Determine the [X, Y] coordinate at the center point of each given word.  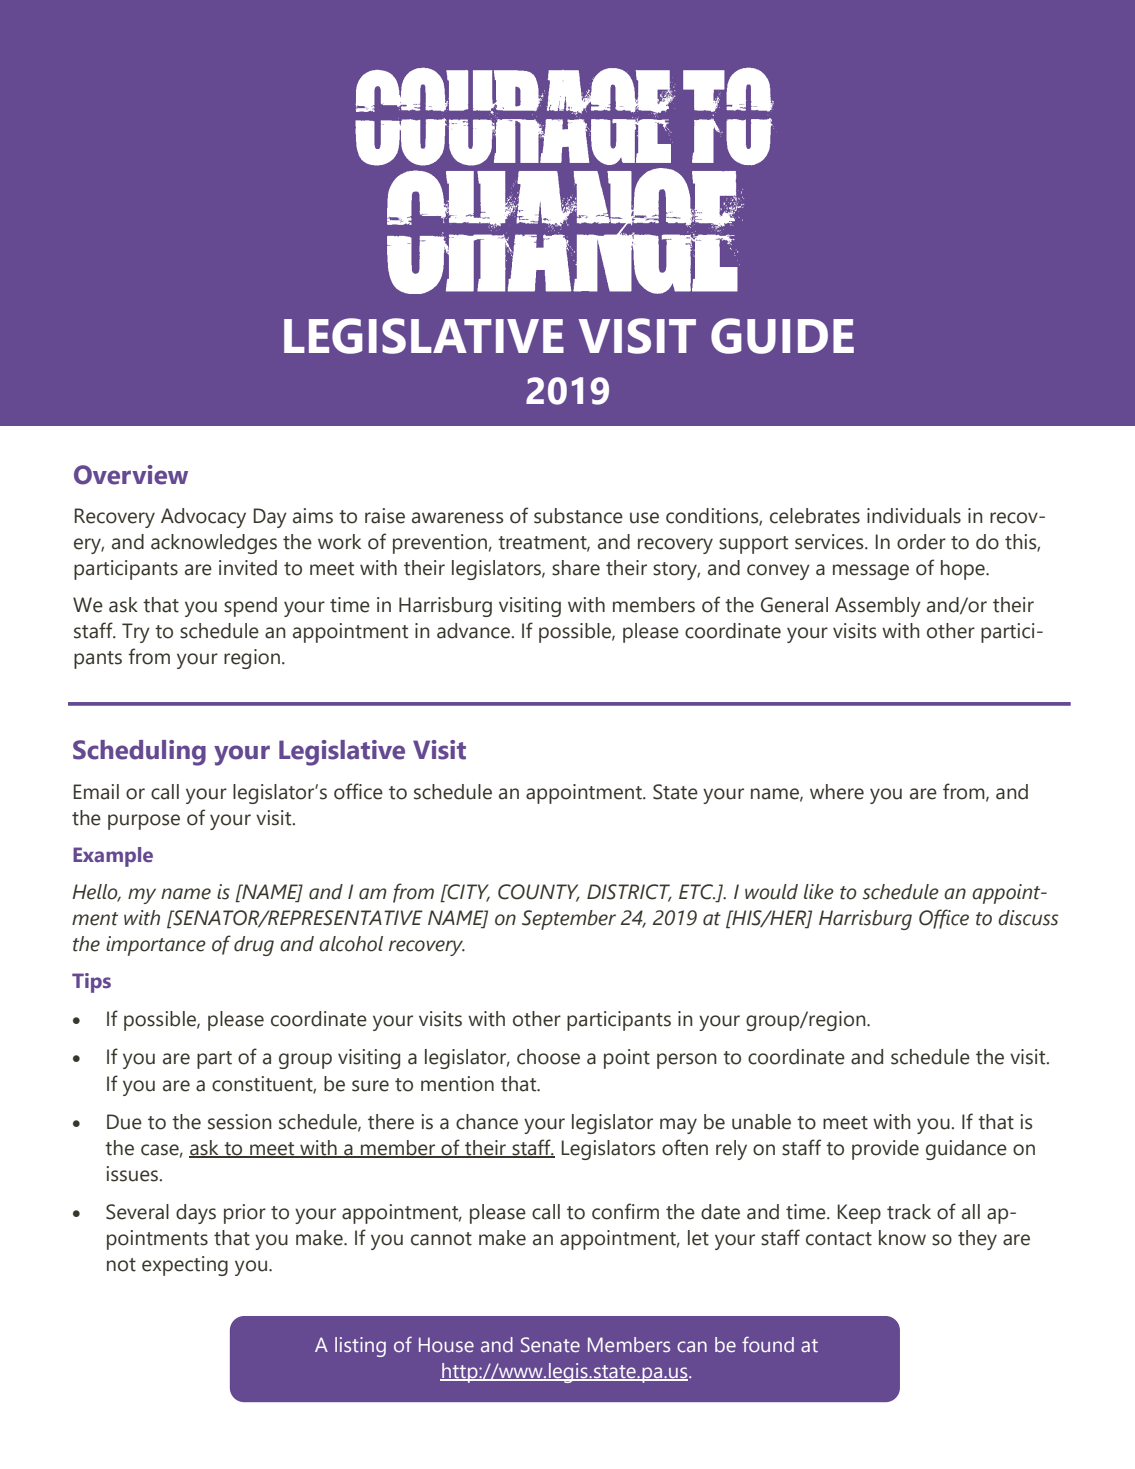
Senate [550, 1344]
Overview [131, 475]
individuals [914, 516]
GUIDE [782, 336]
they [977, 1240]
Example [113, 857]
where [837, 792]
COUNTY [539, 893]
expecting [185, 1266]
